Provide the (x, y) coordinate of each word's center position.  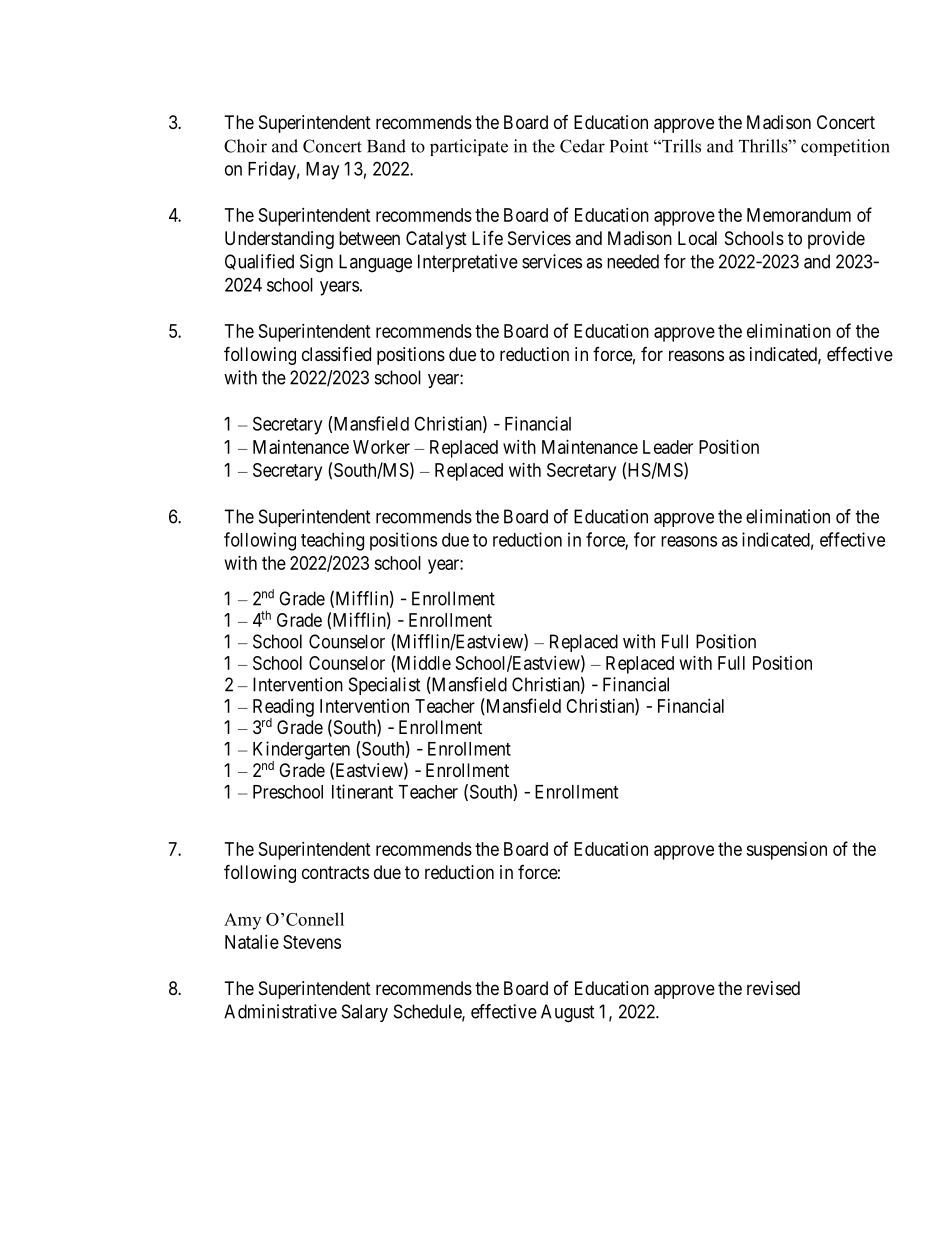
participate (469, 147)
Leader (668, 447)
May (322, 171)
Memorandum (799, 215)
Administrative (280, 1011)
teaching (332, 541)
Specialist (385, 686)
